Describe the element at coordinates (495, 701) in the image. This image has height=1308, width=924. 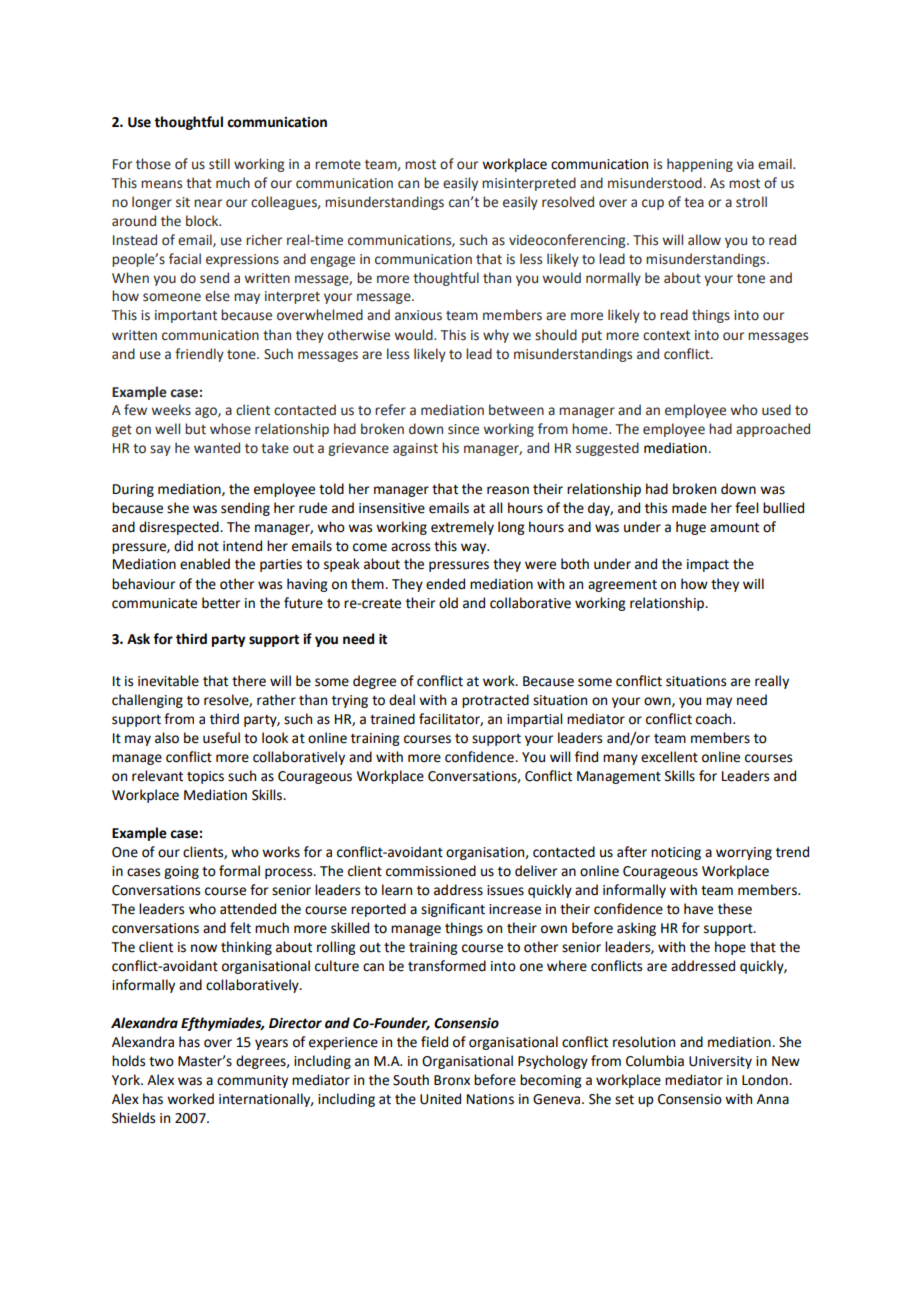
I see `protracted` at that location.
